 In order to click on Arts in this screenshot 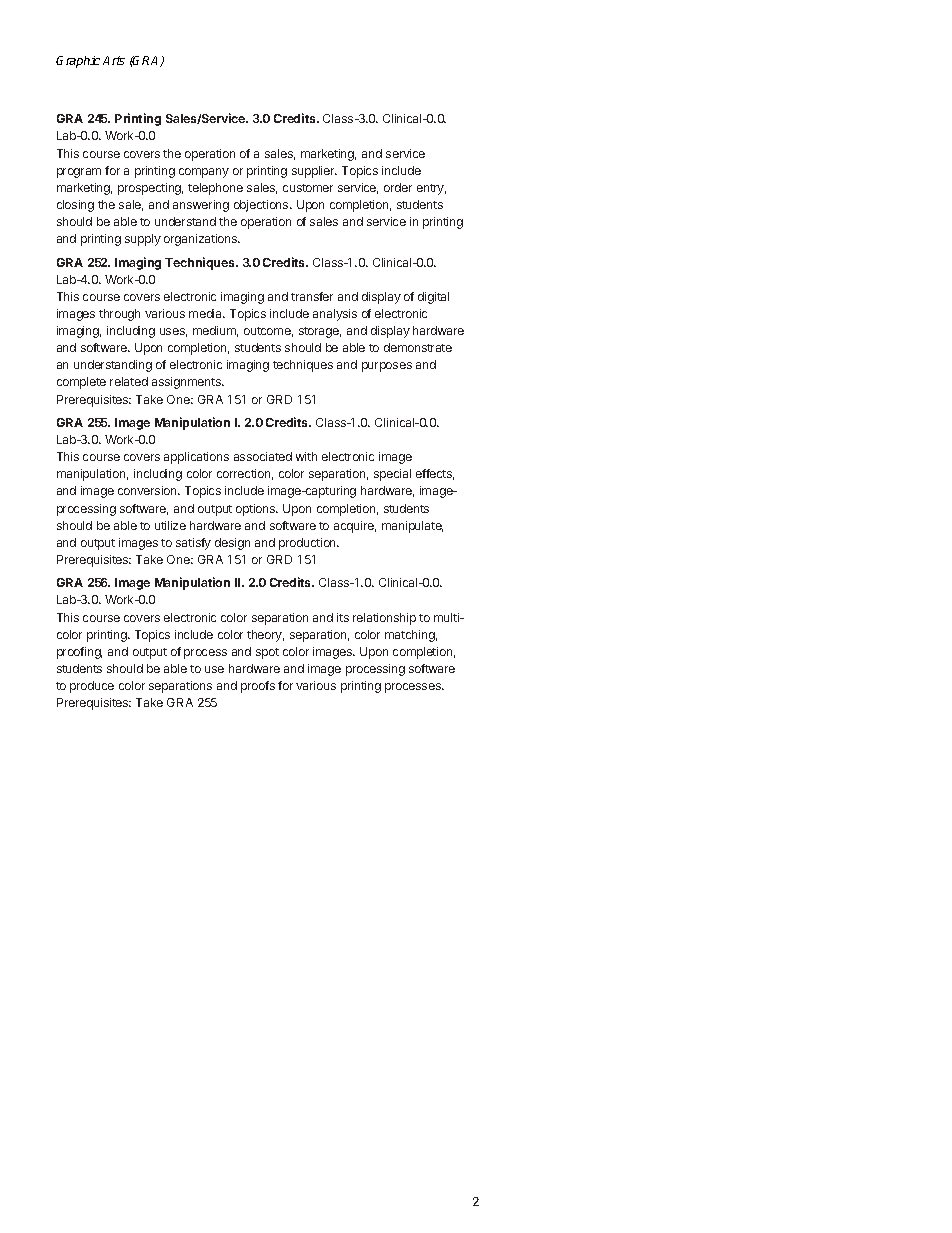, I will do `click(114, 60)`.
